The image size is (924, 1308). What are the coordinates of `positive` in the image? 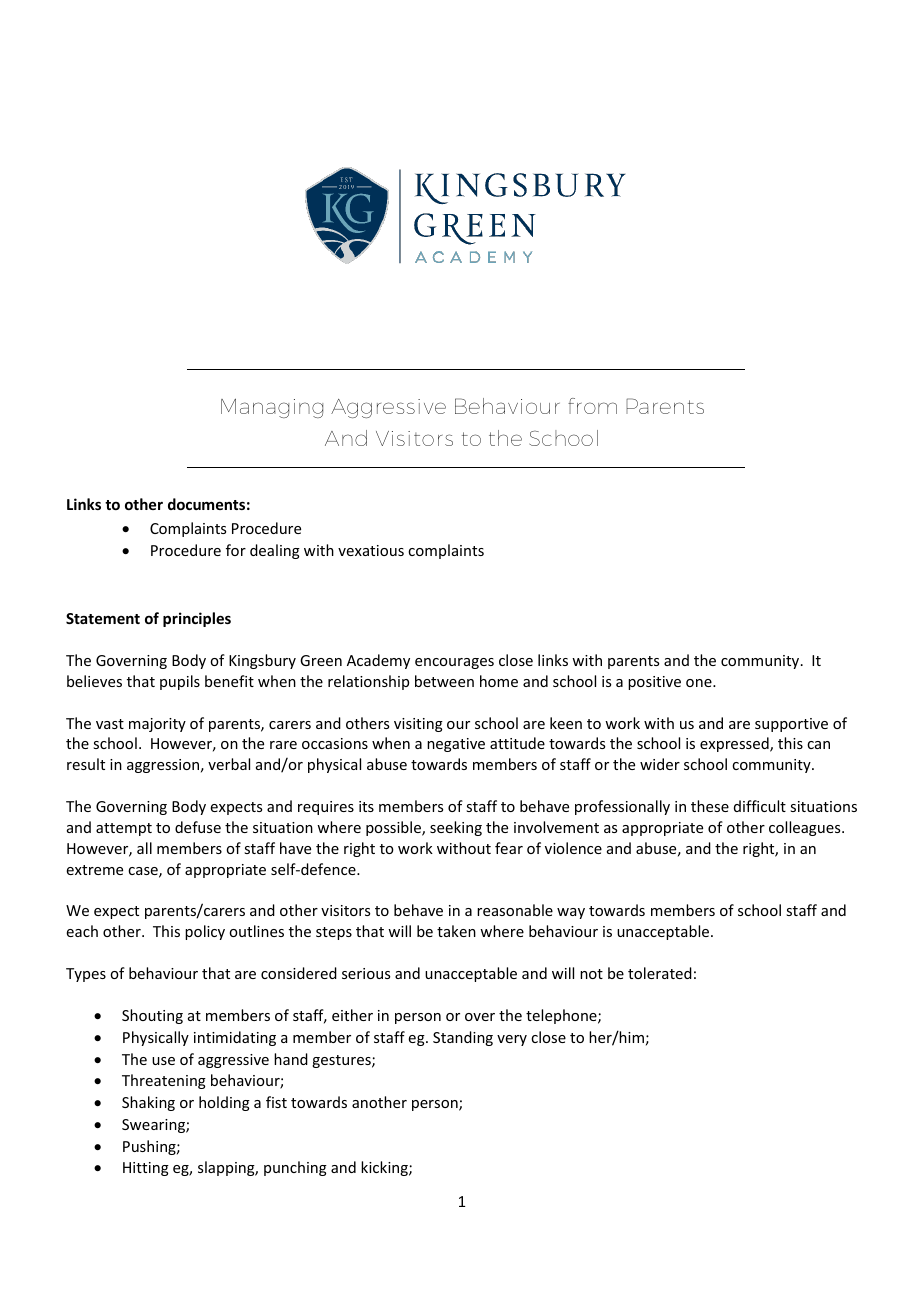 It's located at (654, 683).
